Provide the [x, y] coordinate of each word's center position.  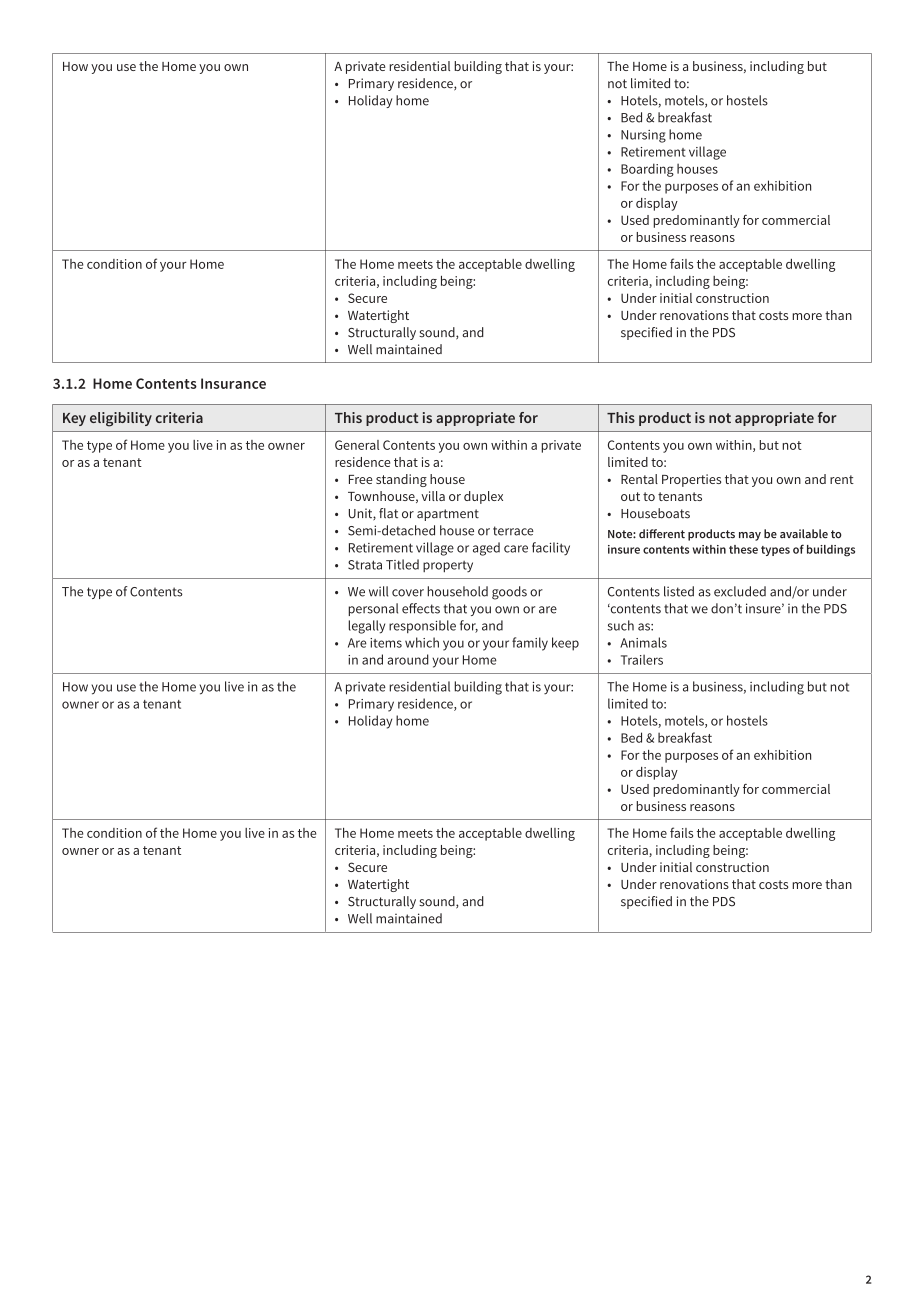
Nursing [643, 136]
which [422, 642]
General [357, 445]
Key [74, 419]
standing [401, 480]
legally [366, 627]
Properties [691, 480]
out [630, 496]
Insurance [233, 383]
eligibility [121, 419]
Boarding [647, 170]
